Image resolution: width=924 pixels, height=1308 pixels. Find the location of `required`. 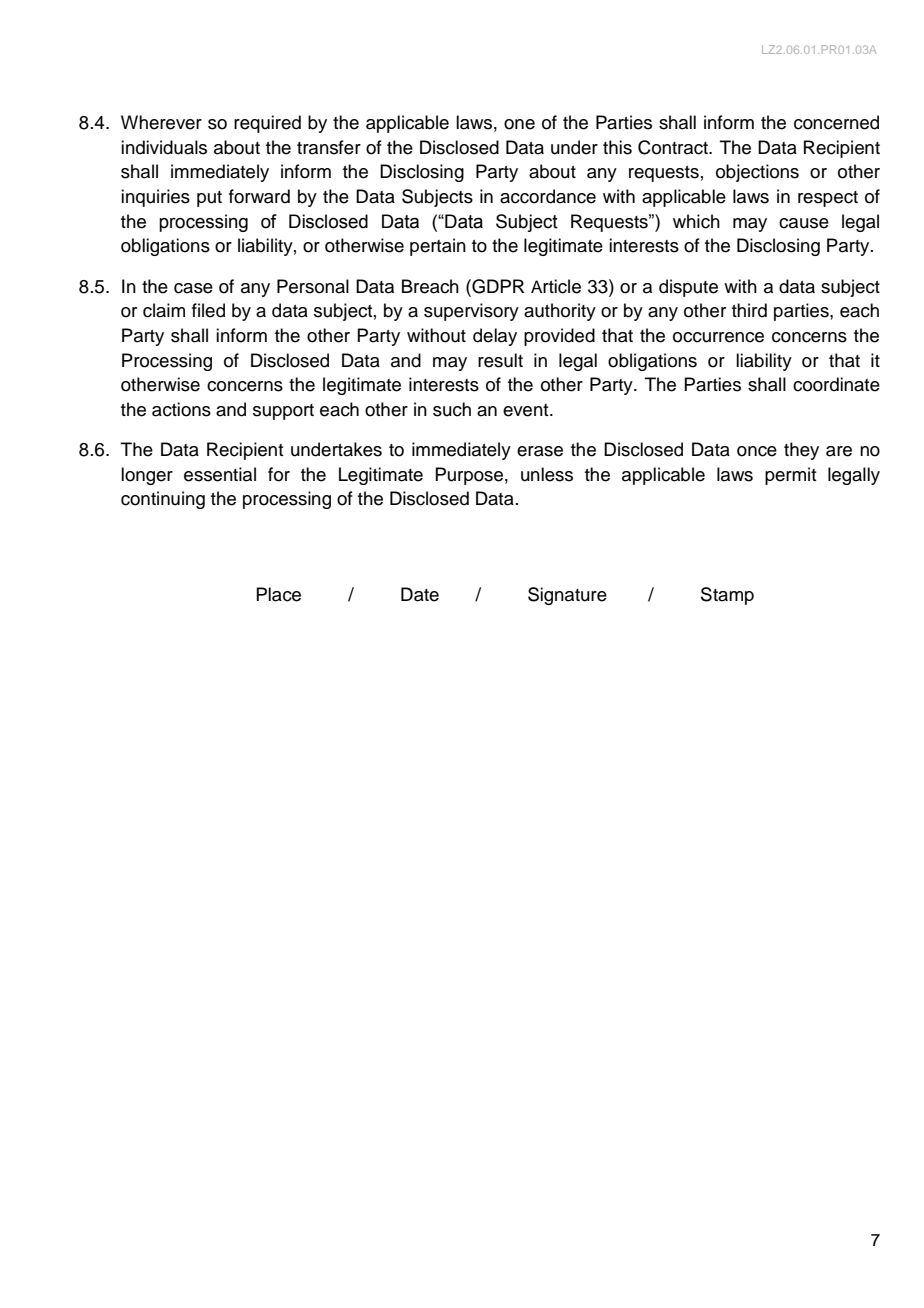

required is located at coordinates (267, 124).
